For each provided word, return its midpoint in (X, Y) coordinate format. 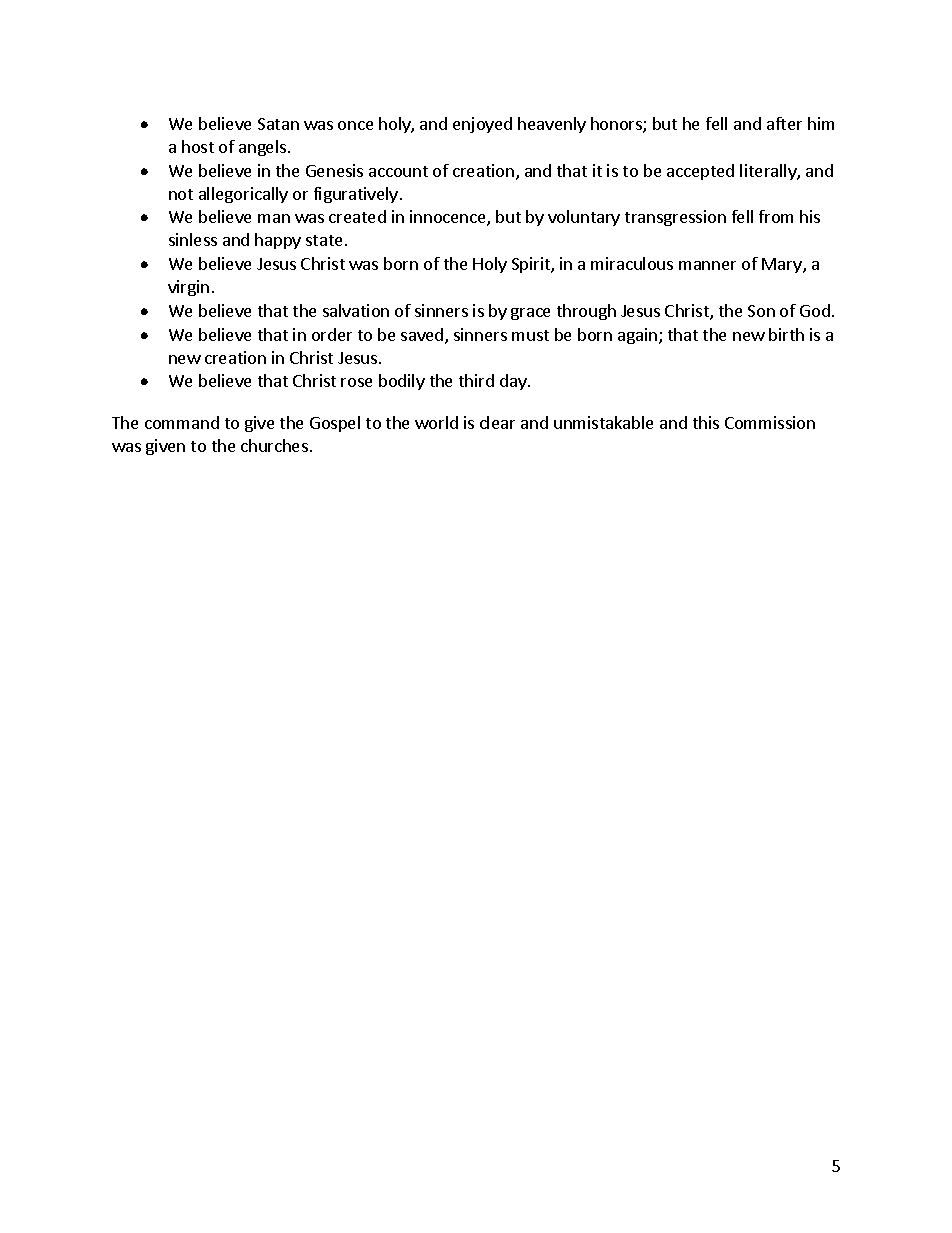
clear (497, 422)
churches (274, 445)
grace (530, 314)
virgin (188, 288)
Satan (278, 124)
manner (707, 265)
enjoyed (482, 125)
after (784, 123)
